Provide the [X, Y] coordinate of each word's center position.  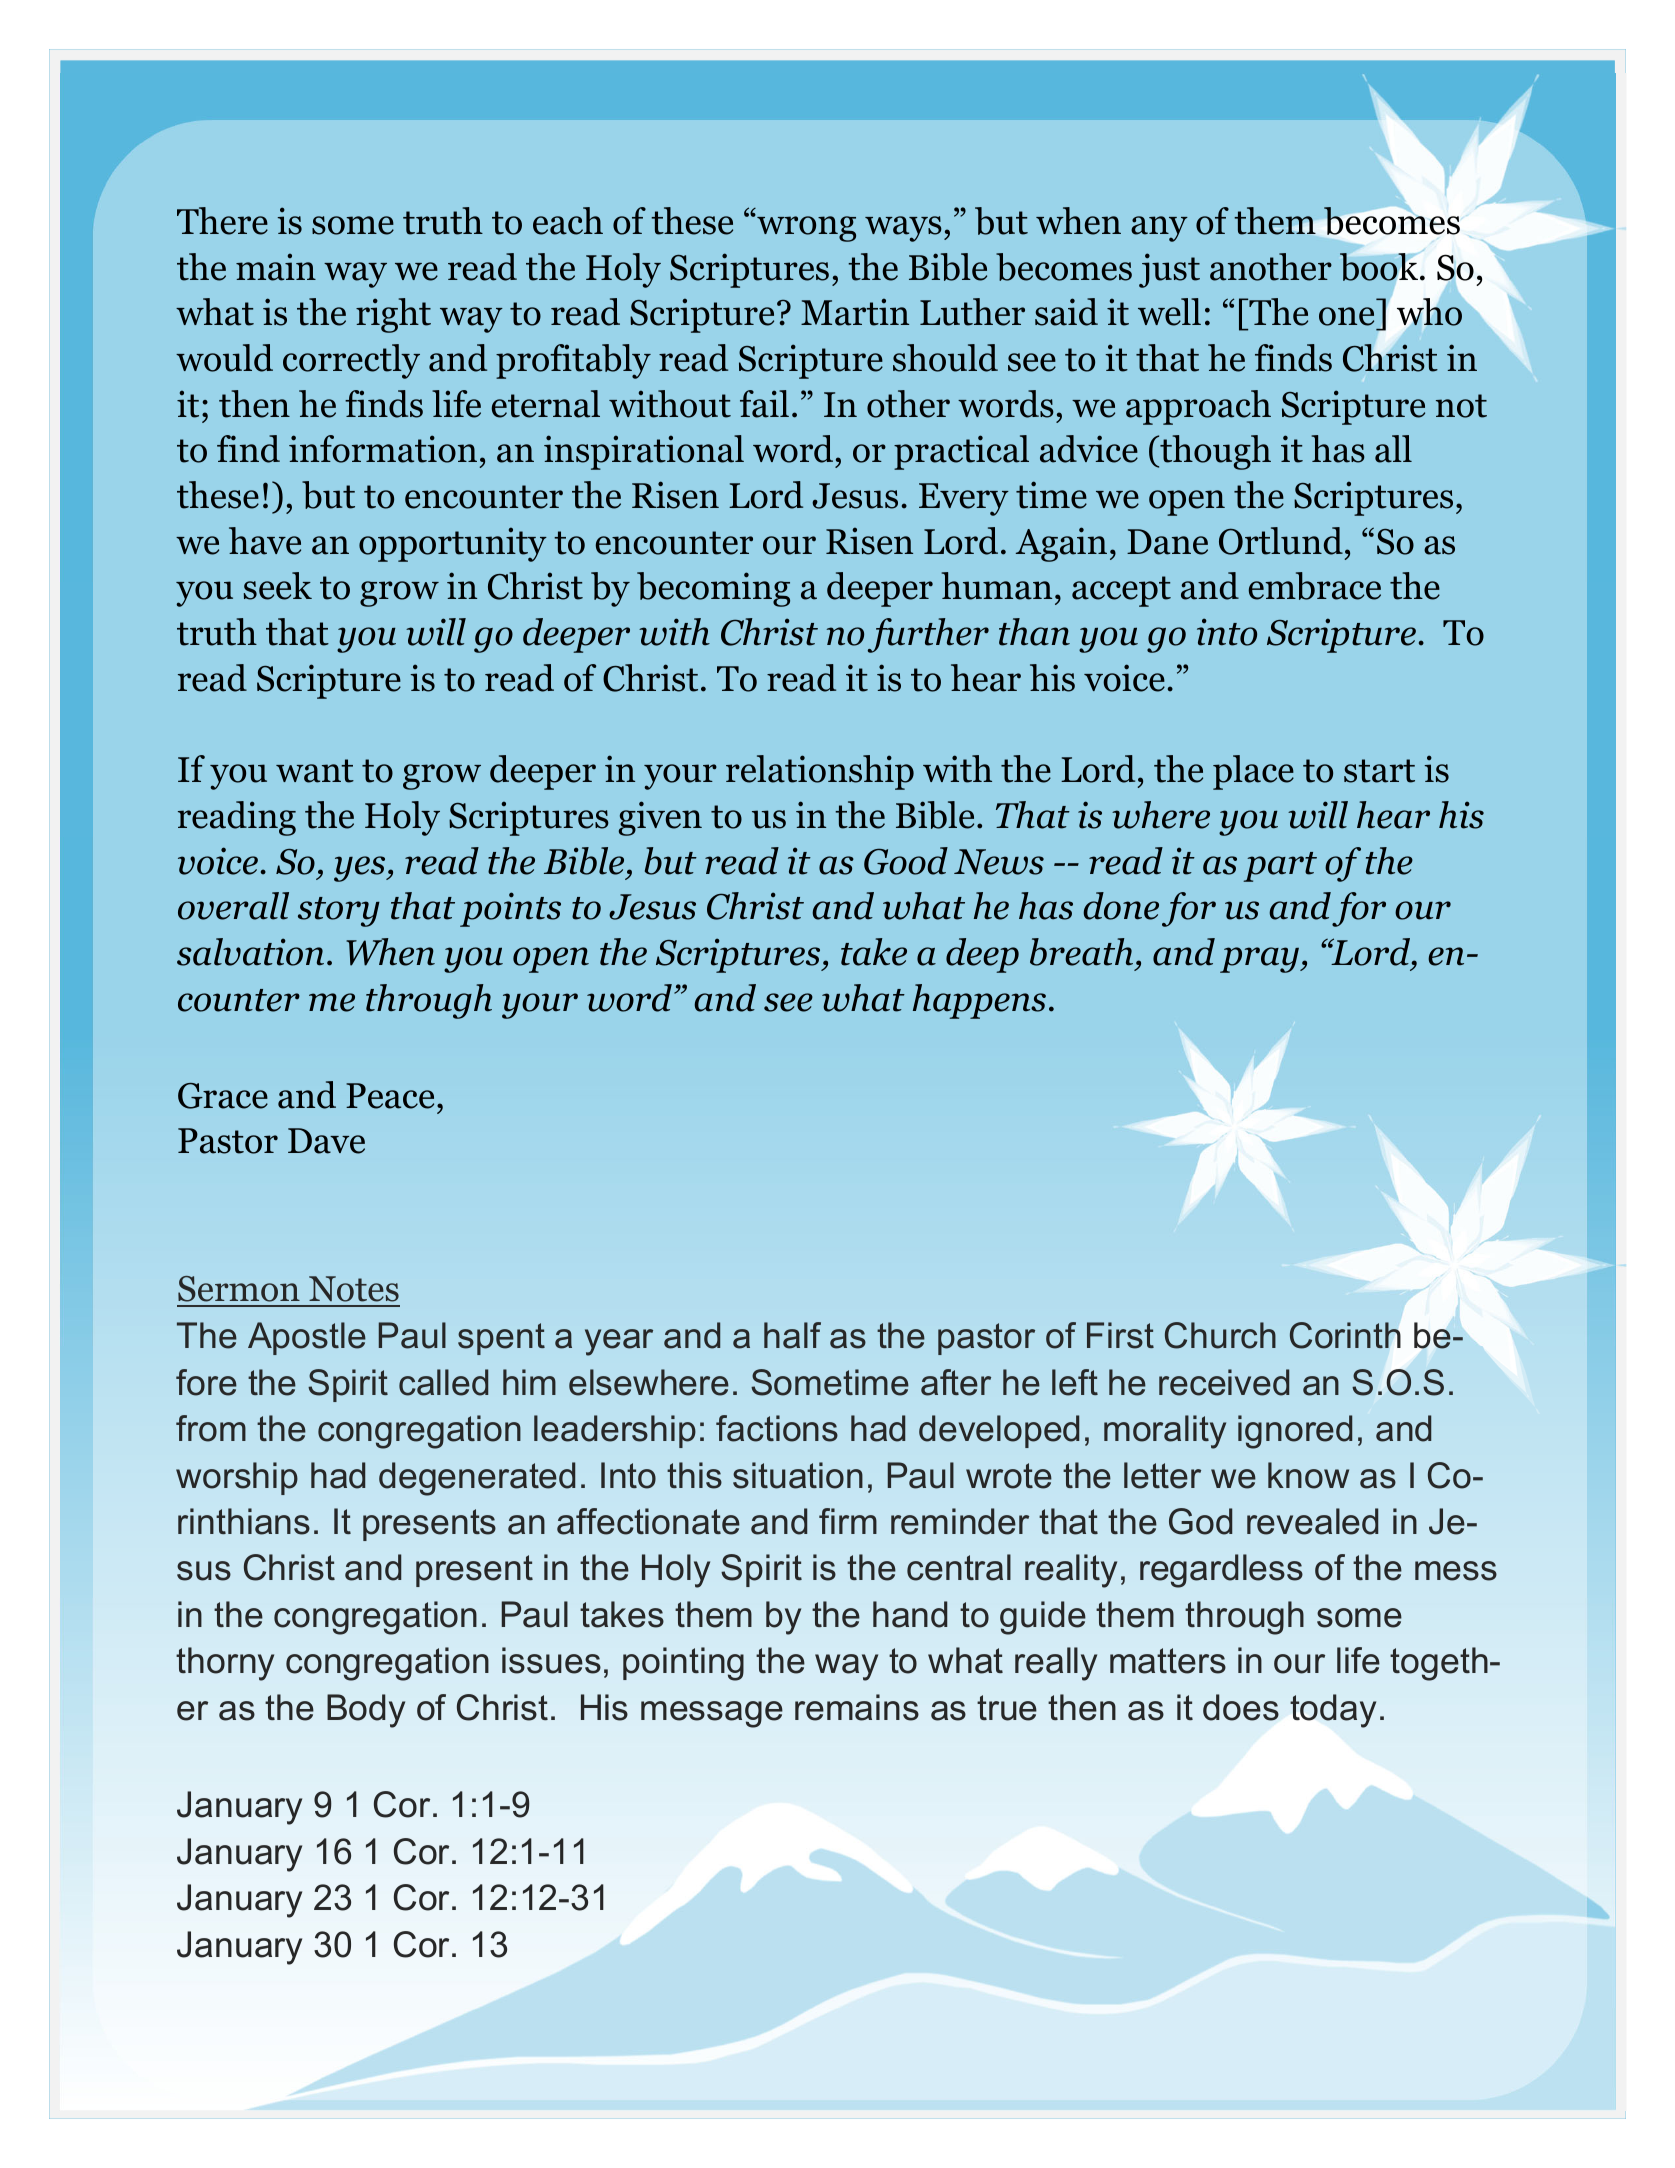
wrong [805, 228]
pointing [683, 1664]
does [1241, 1707]
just [1169, 270]
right [393, 315]
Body [366, 1711]
